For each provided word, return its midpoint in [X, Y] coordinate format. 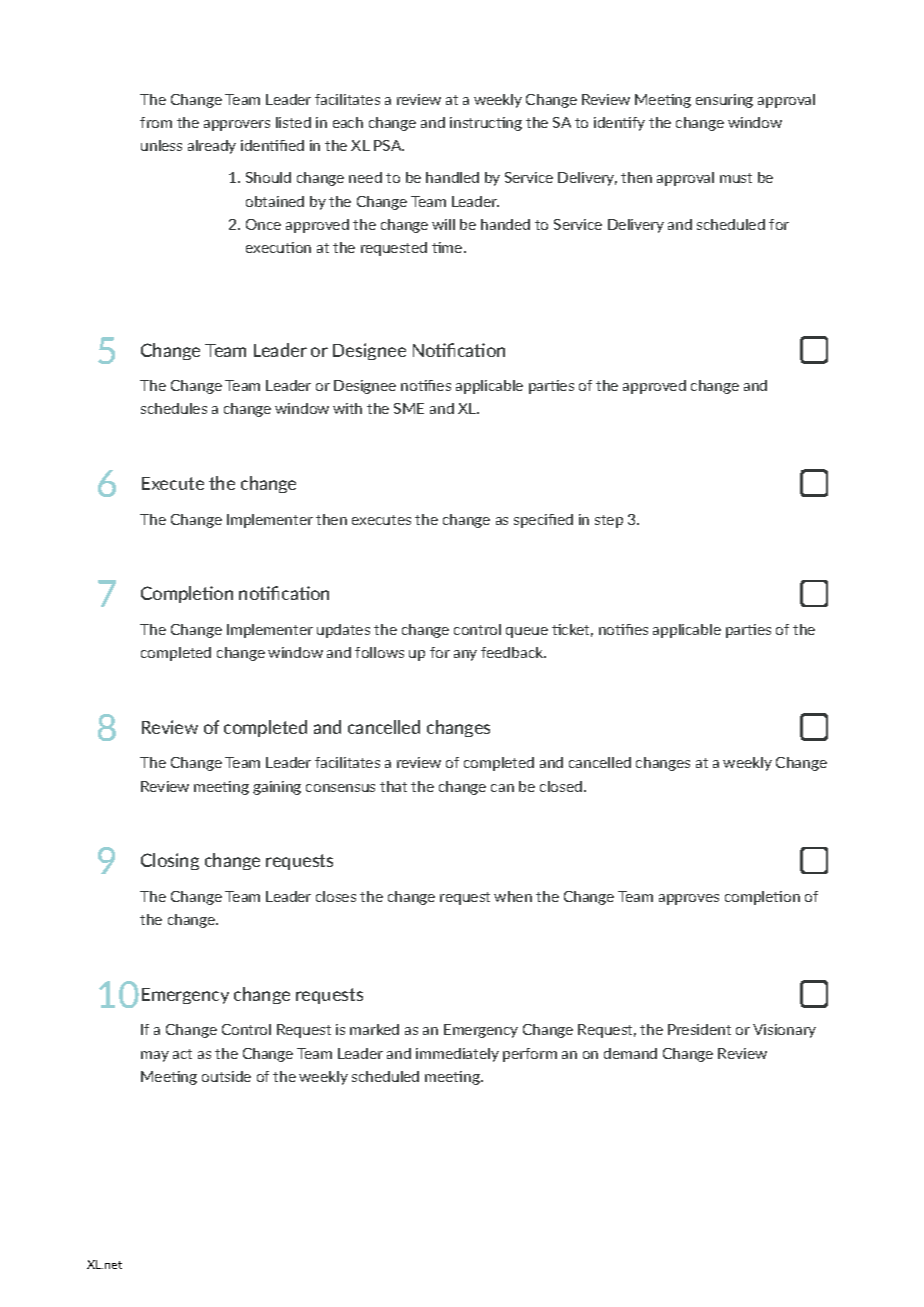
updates [343, 631]
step [609, 521]
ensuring [724, 101]
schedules [174, 408]
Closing [170, 861]
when [513, 896]
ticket [572, 630]
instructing [486, 124]
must [736, 178]
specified [543, 521]
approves [689, 899]
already [212, 147]
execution [278, 247]
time [448, 247]
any [465, 655]
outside [226, 1076]
